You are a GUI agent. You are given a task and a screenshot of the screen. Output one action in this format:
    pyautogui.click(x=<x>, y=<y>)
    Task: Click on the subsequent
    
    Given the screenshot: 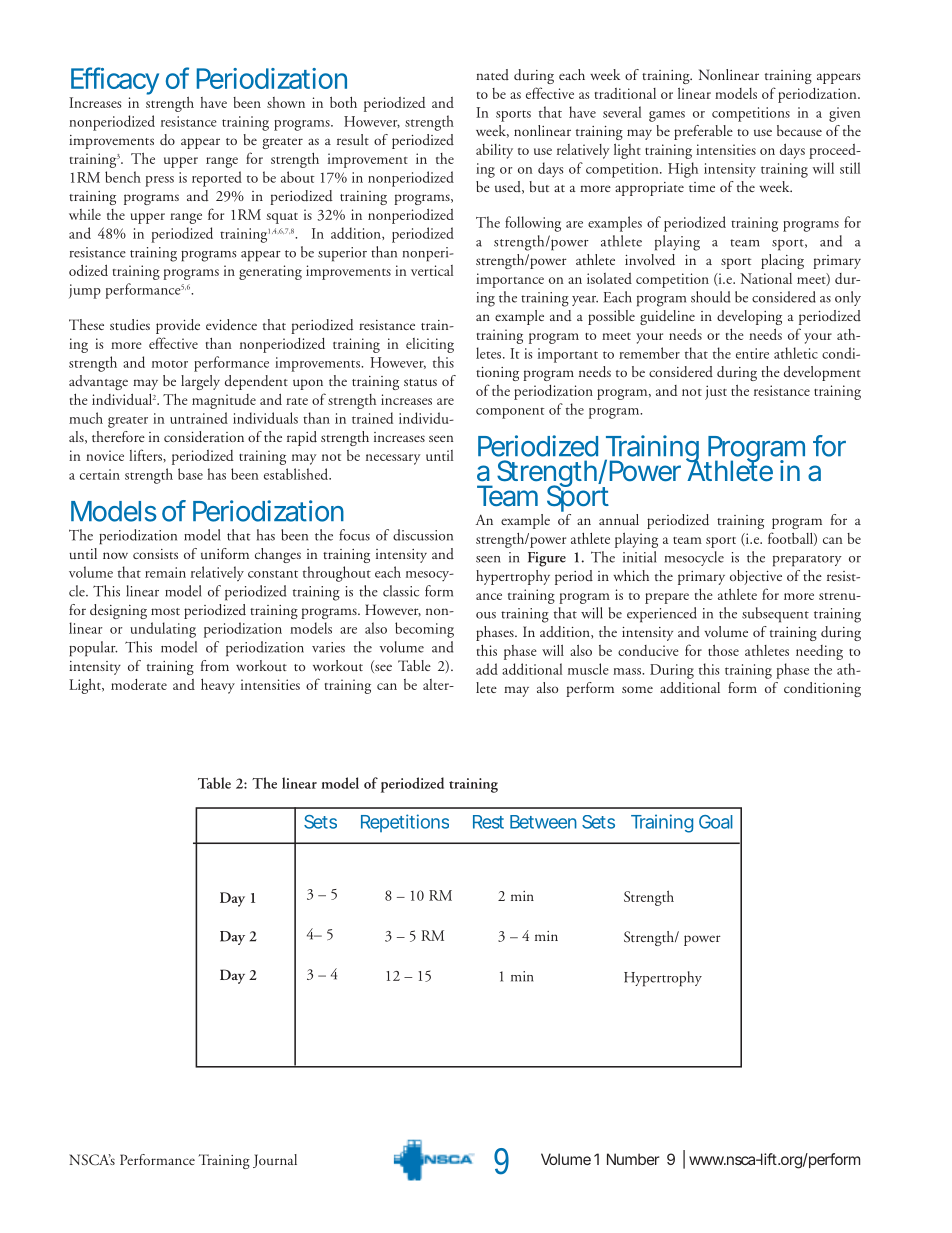 What is the action you would take?
    pyautogui.click(x=775, y=615)
